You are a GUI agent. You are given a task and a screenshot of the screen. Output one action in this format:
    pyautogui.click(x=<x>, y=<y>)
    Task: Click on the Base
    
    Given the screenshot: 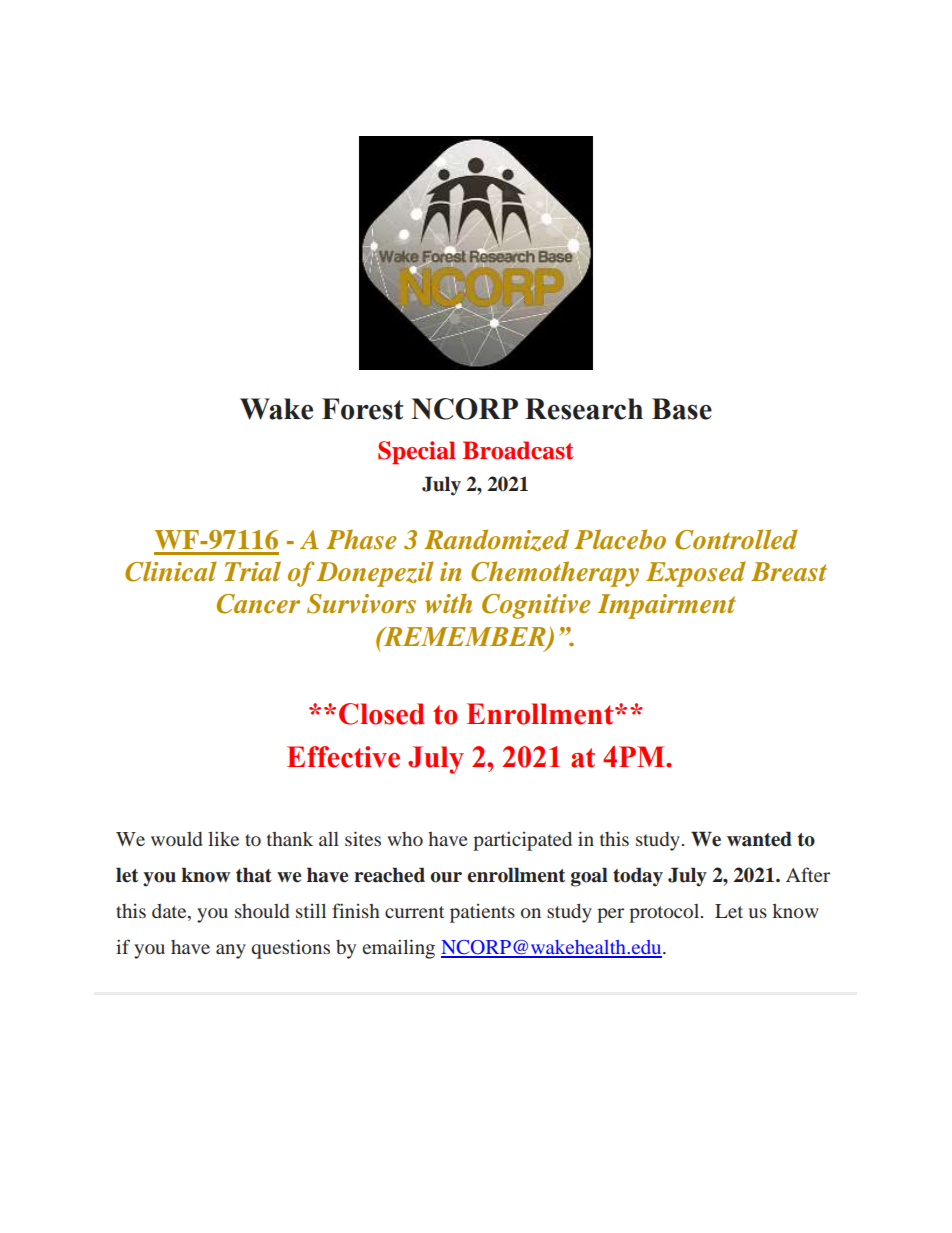 What is the action you would take?
    pyautogui.click(x=682, y=409)
